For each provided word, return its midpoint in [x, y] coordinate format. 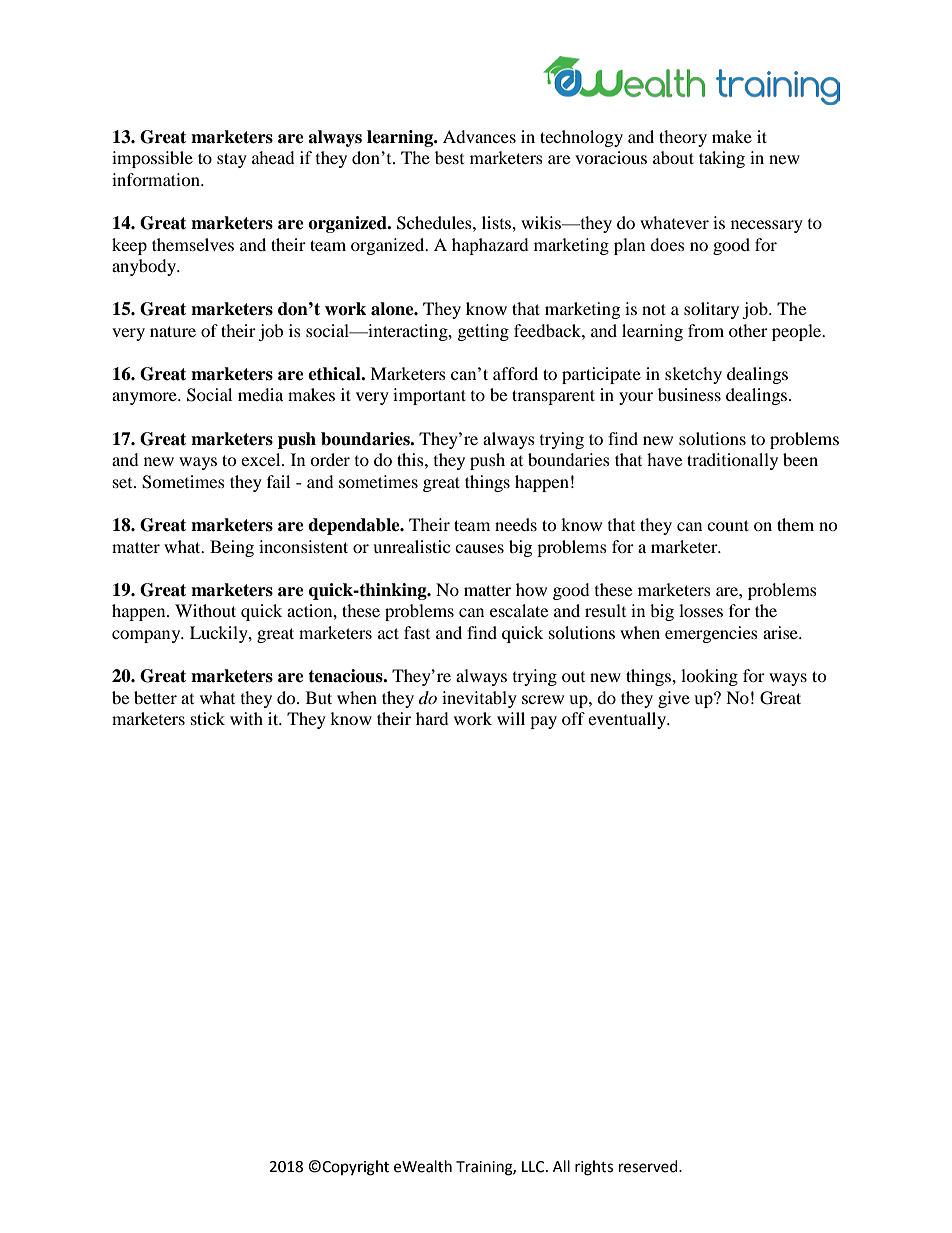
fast [417, 632]
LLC [534, 1167]
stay [232, 160]
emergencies [711, 634]
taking [722, 159]
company [147, 636]
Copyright [355, 1168]
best [449, 157]
